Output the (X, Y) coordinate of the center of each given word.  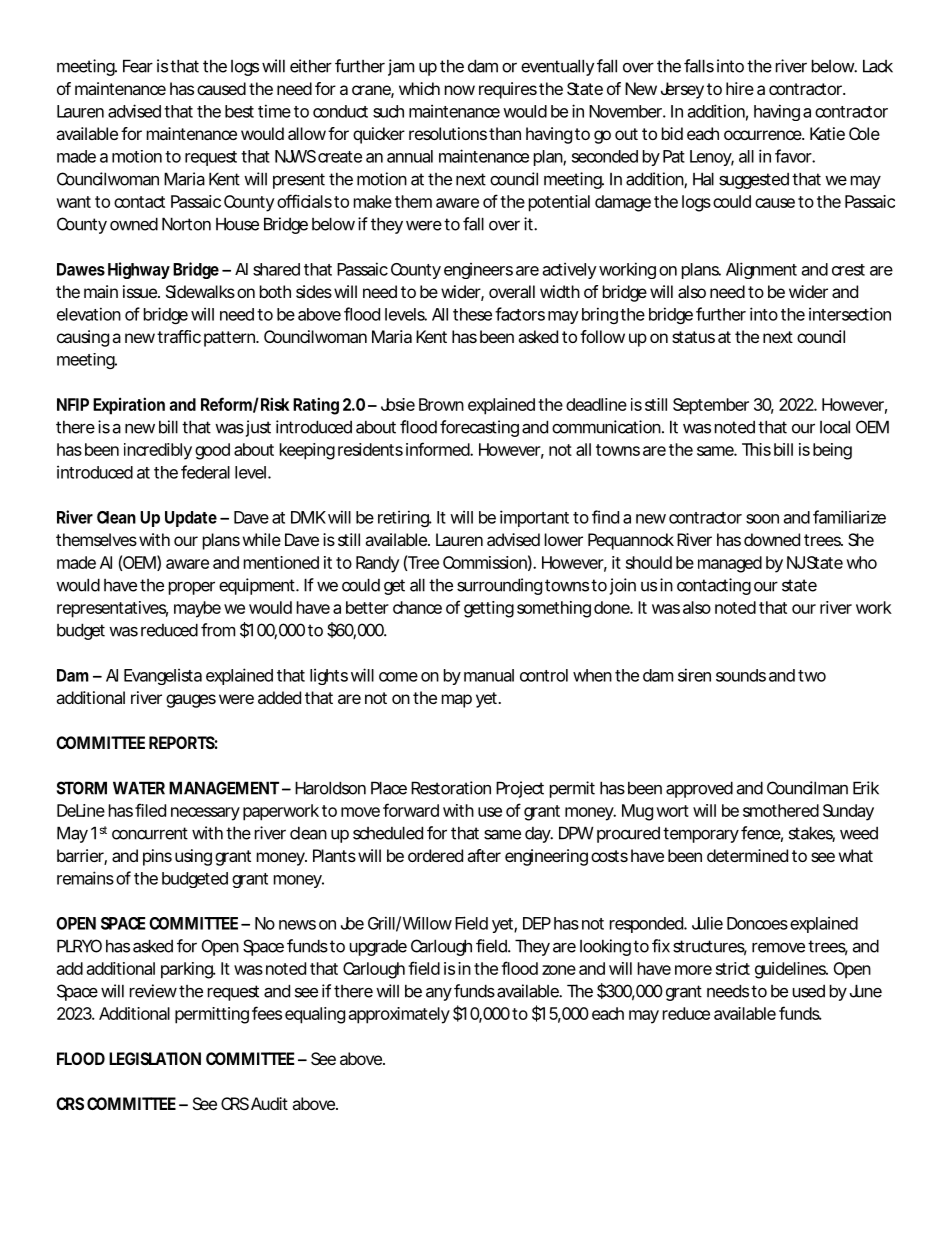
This (756, 449)
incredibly (158, 451)
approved (699, 789)
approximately (399, 1015)
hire (740, 88)
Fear (138, 66)
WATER (139, 788)
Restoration (451, 788)
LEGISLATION (155, 1058)
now (460, 90)
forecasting (479, 428)
